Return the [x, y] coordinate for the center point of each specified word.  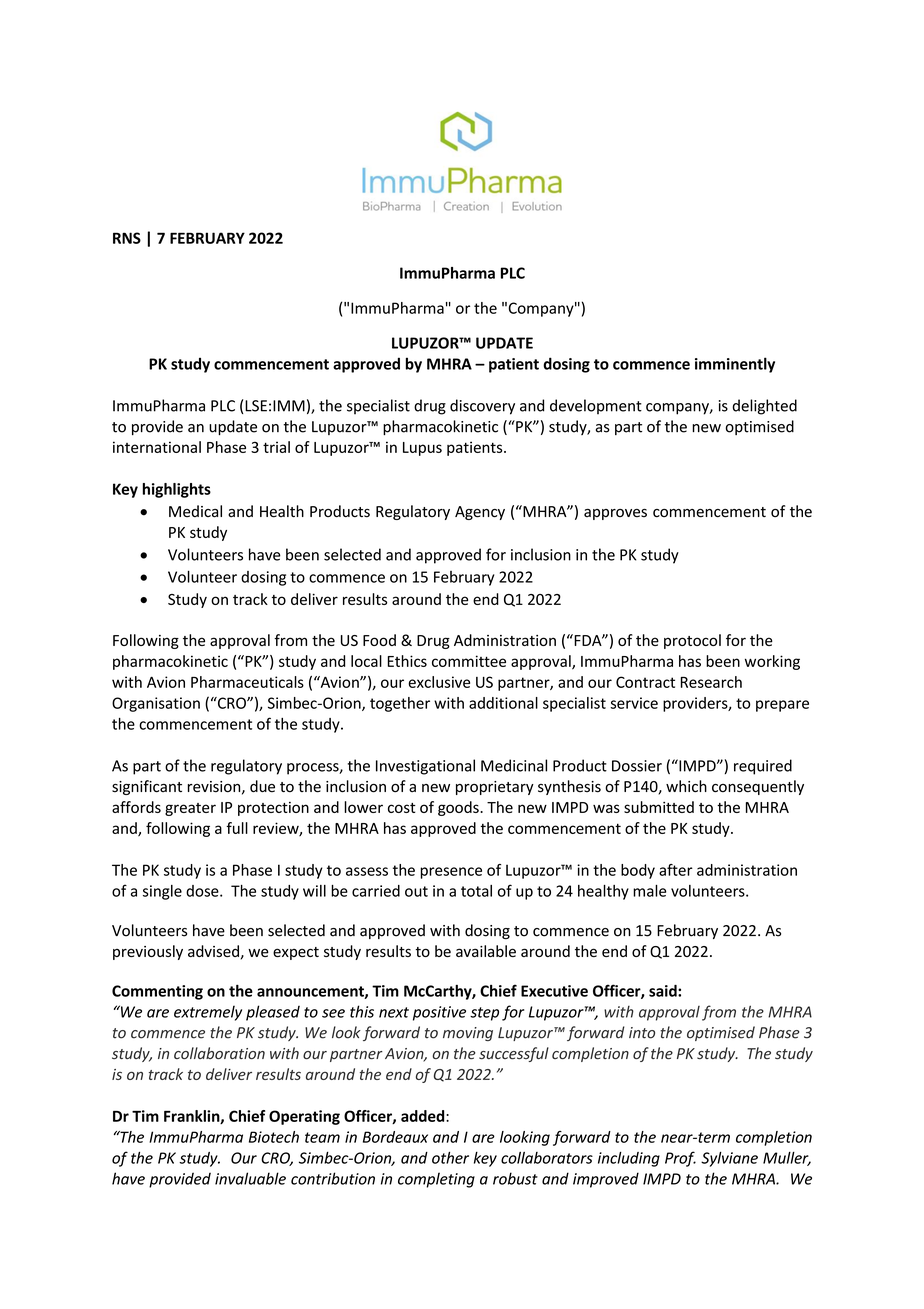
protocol [692, 641]
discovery [482, 407]
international [157, 447]
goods [459, 808]
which [686, 786]
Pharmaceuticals [247, 682]
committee [469, 661]
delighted [764, 407]
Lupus [422, 449]
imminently [735, 365]
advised [213, 951]
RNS [127, 238]
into [642, 1033]
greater [190, 809]
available [486, 951]
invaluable [250, 1178]
